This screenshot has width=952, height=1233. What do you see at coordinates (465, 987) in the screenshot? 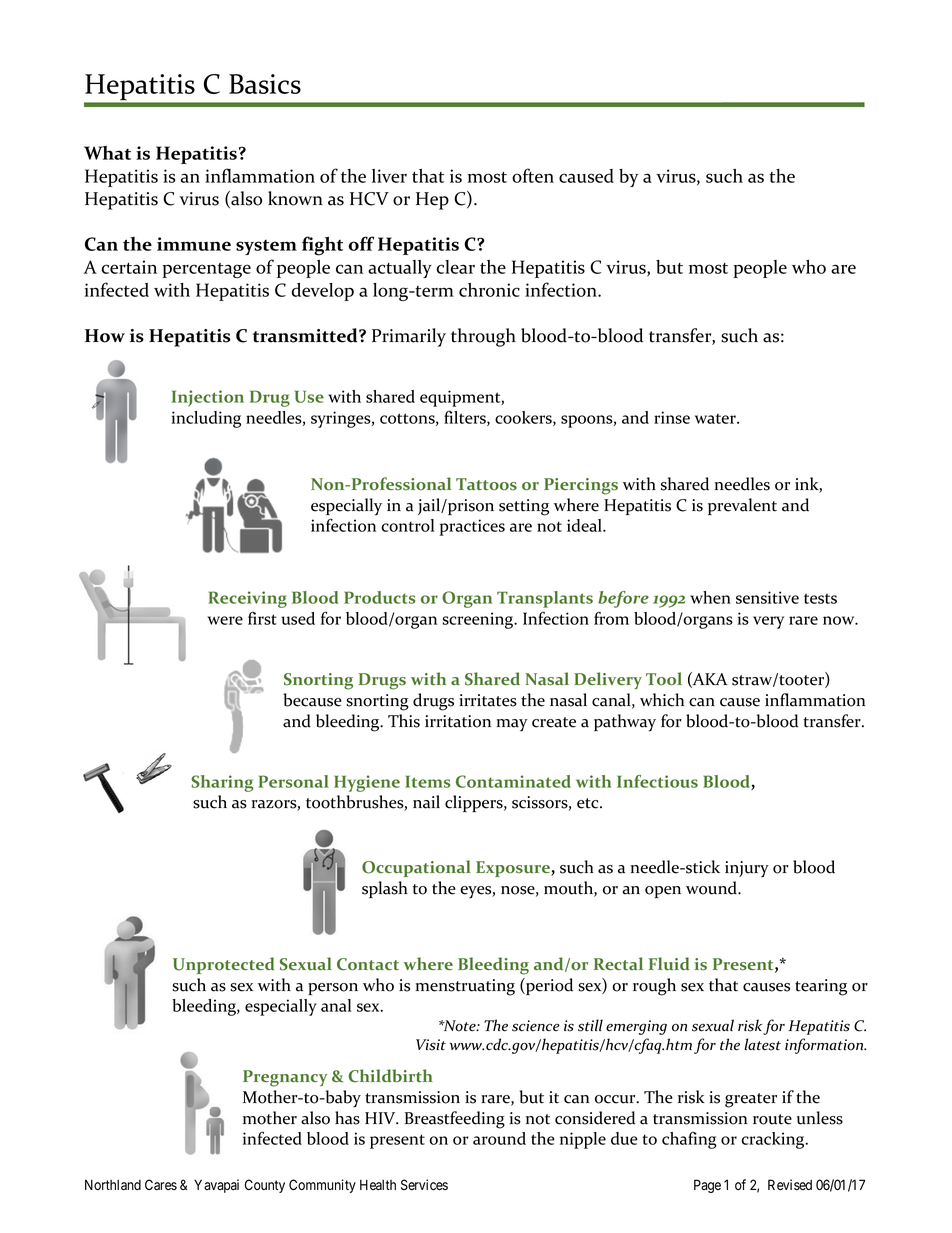
I see `menstruating` at bounding box center [465, 987].
